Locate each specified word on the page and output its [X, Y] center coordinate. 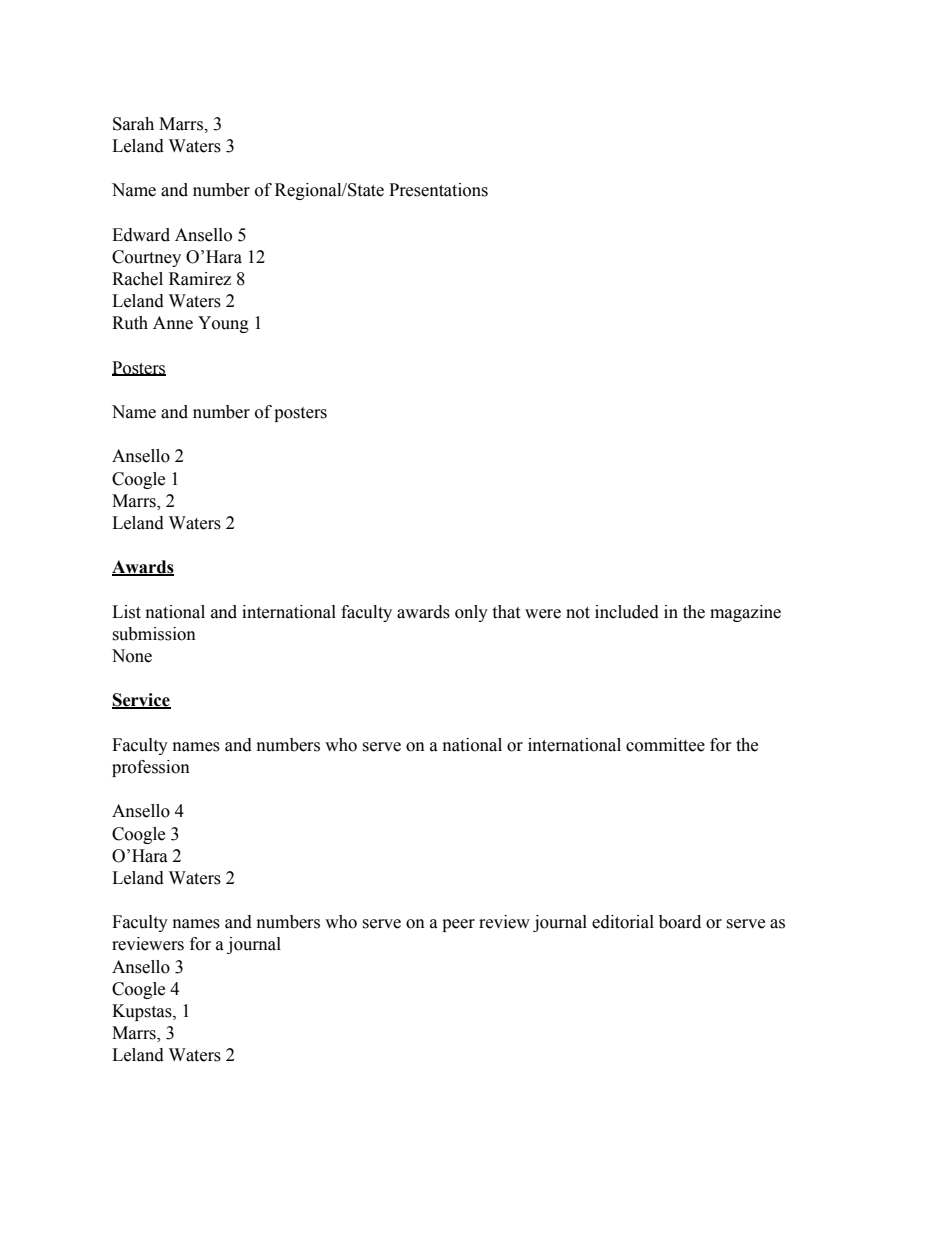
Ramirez [200, 279]
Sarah [133, 124]
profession [151, 768]
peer [458, 925]
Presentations [438, 190]
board [680, 922]
